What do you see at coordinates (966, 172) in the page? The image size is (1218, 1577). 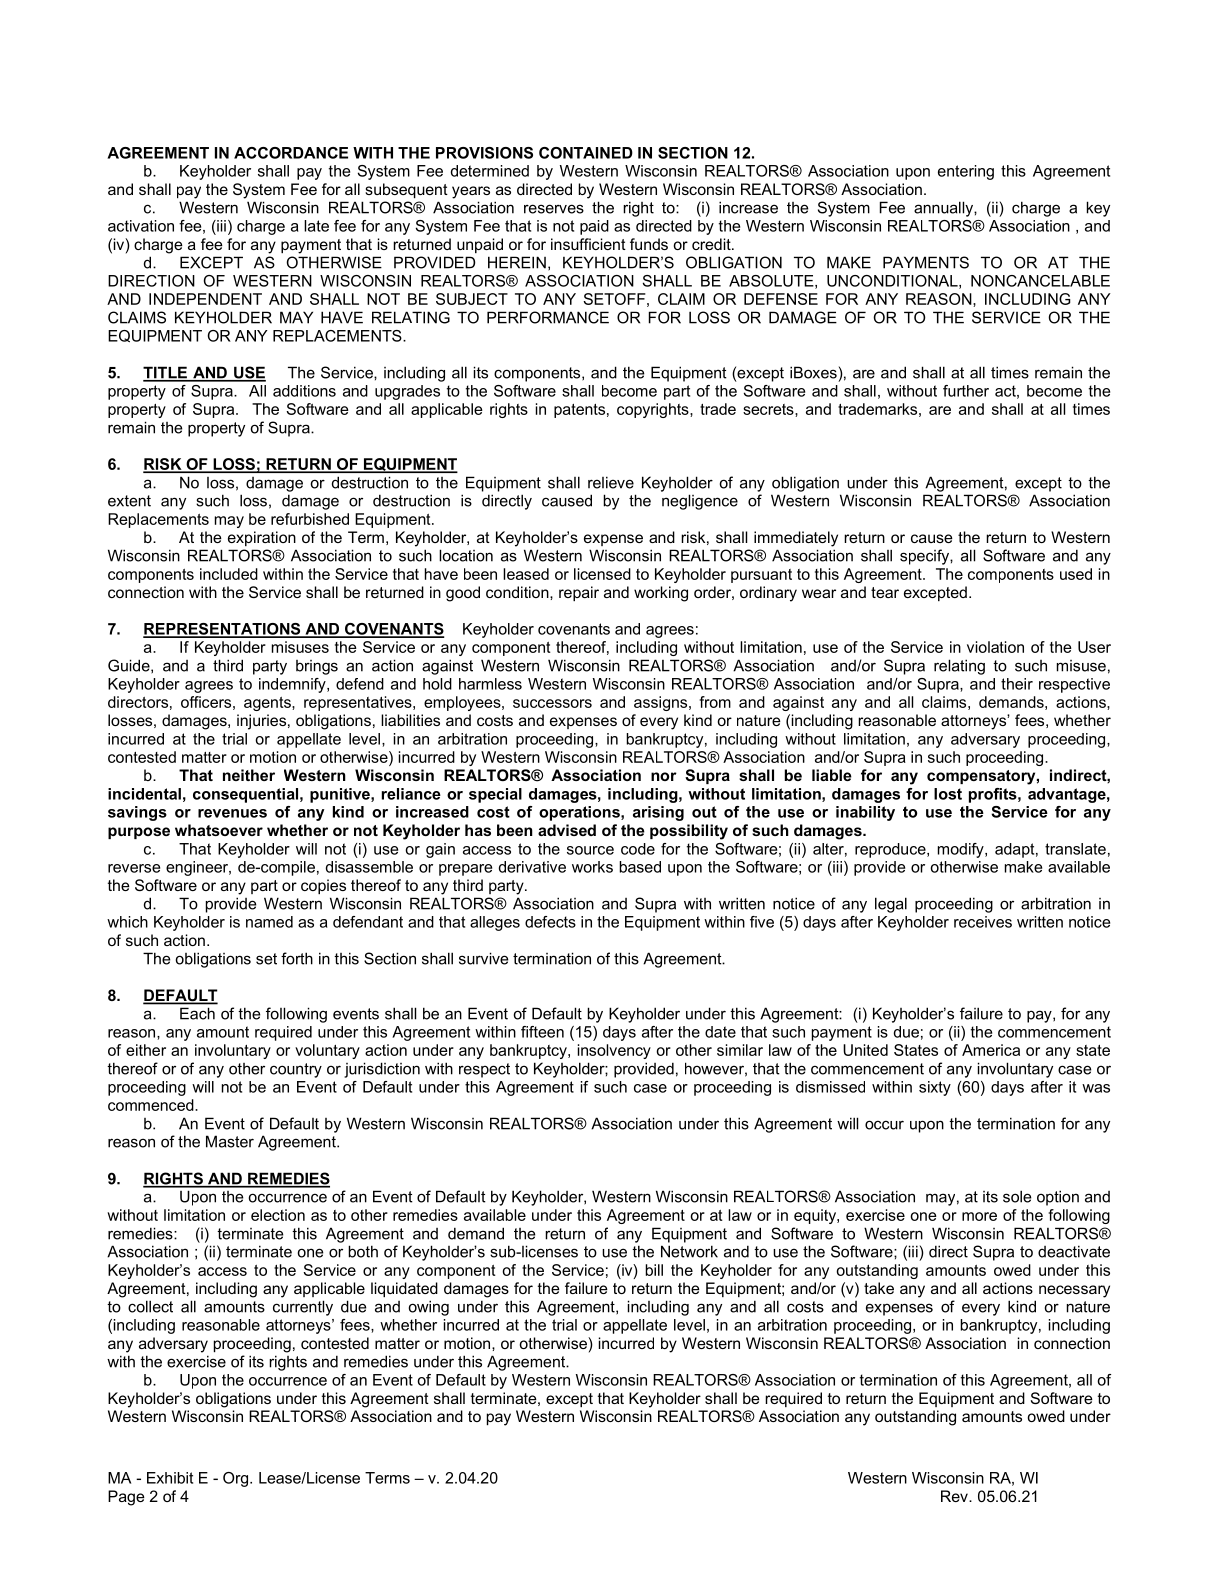 I see `entering` at bounding box center [966, 172].
